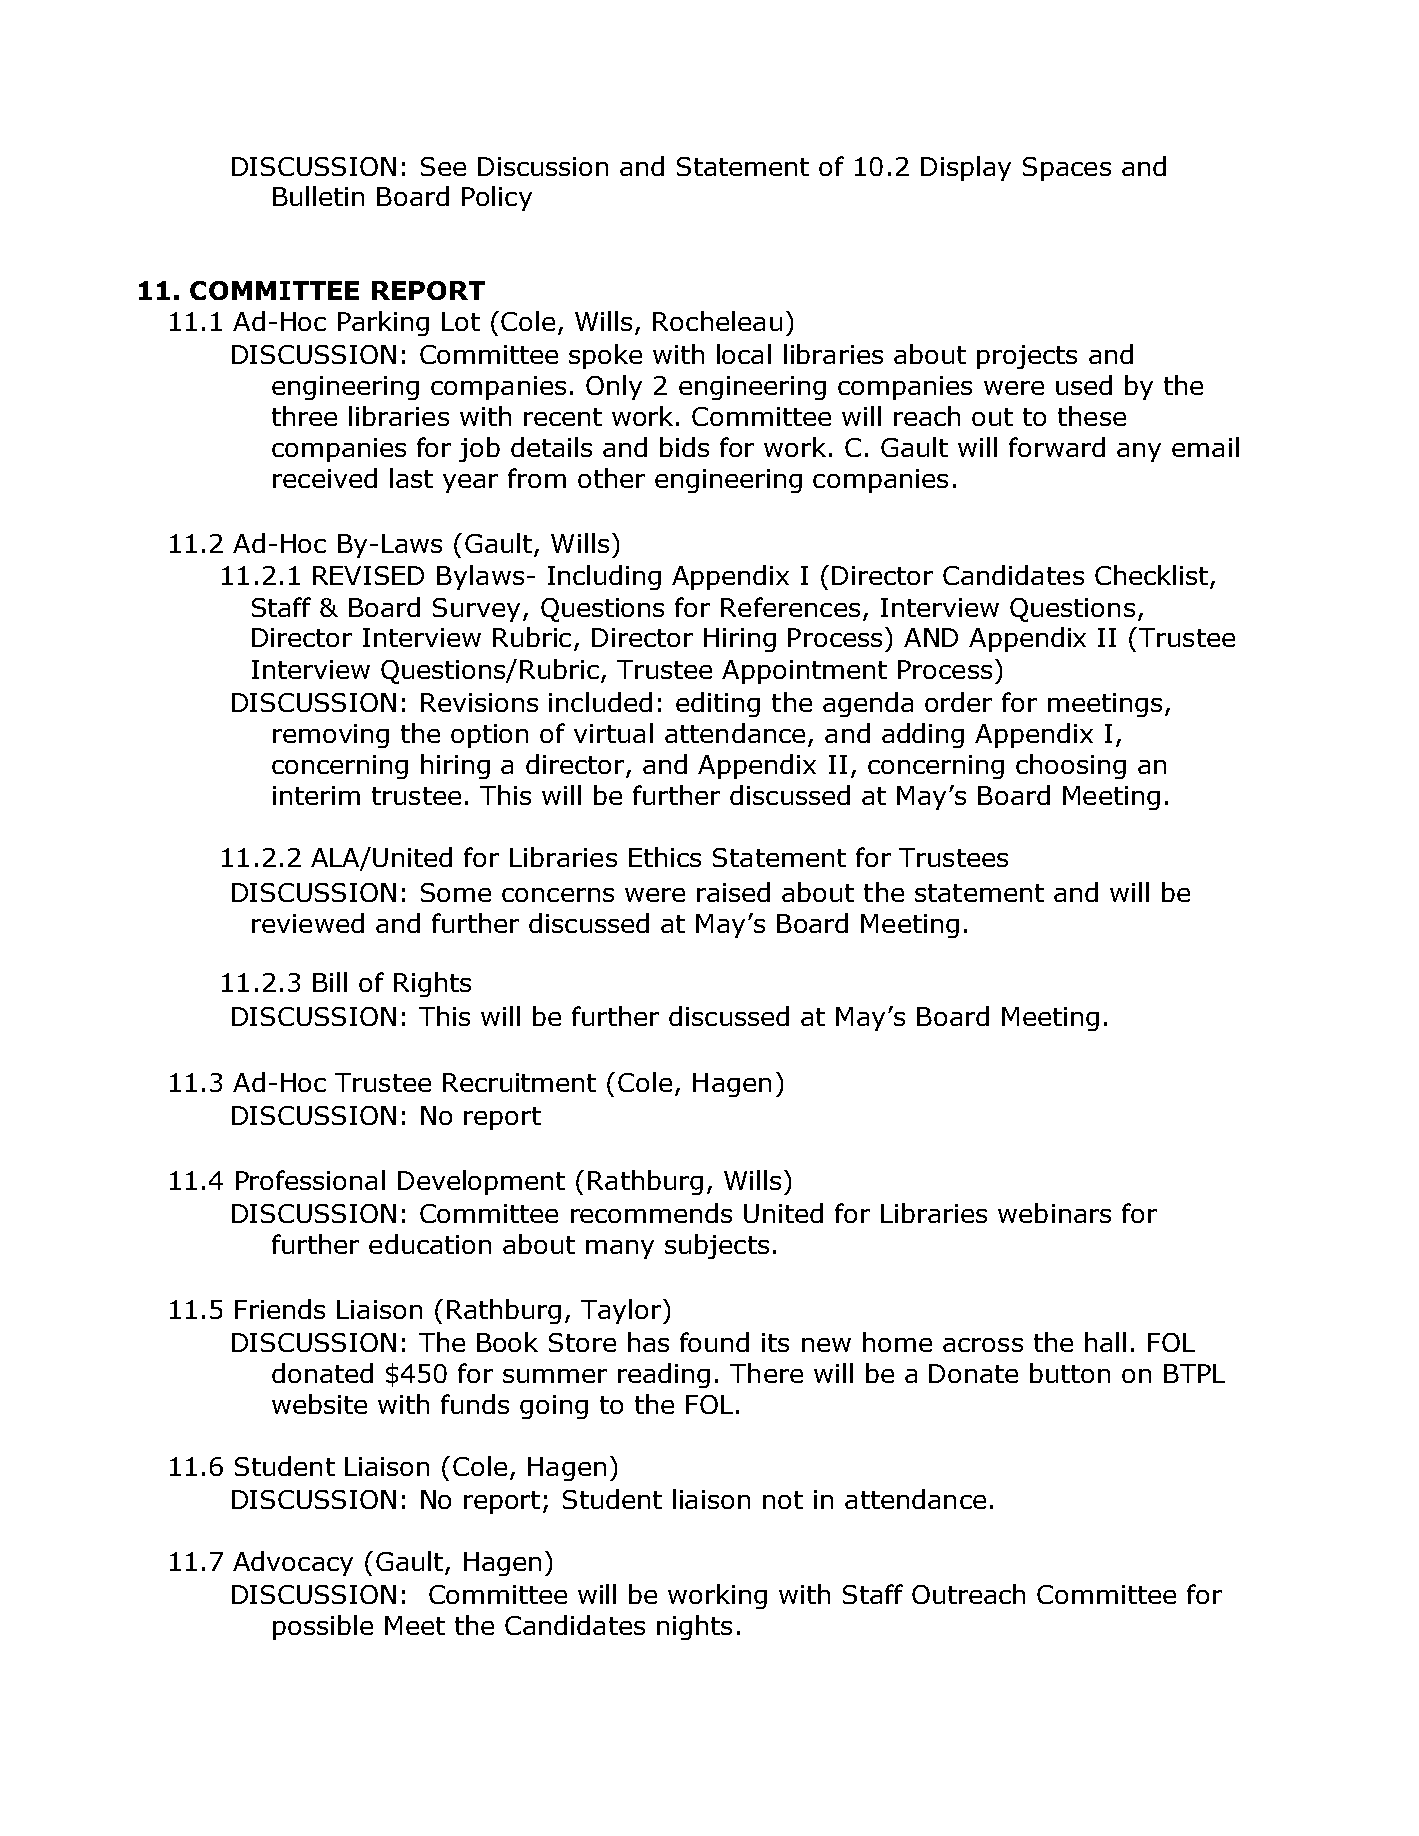 The width and height of the image is (1419, 1836). What do you see at coordinates (1105, 1342) in the image?
I see `hall` at bounding box center [1105, 1342].
